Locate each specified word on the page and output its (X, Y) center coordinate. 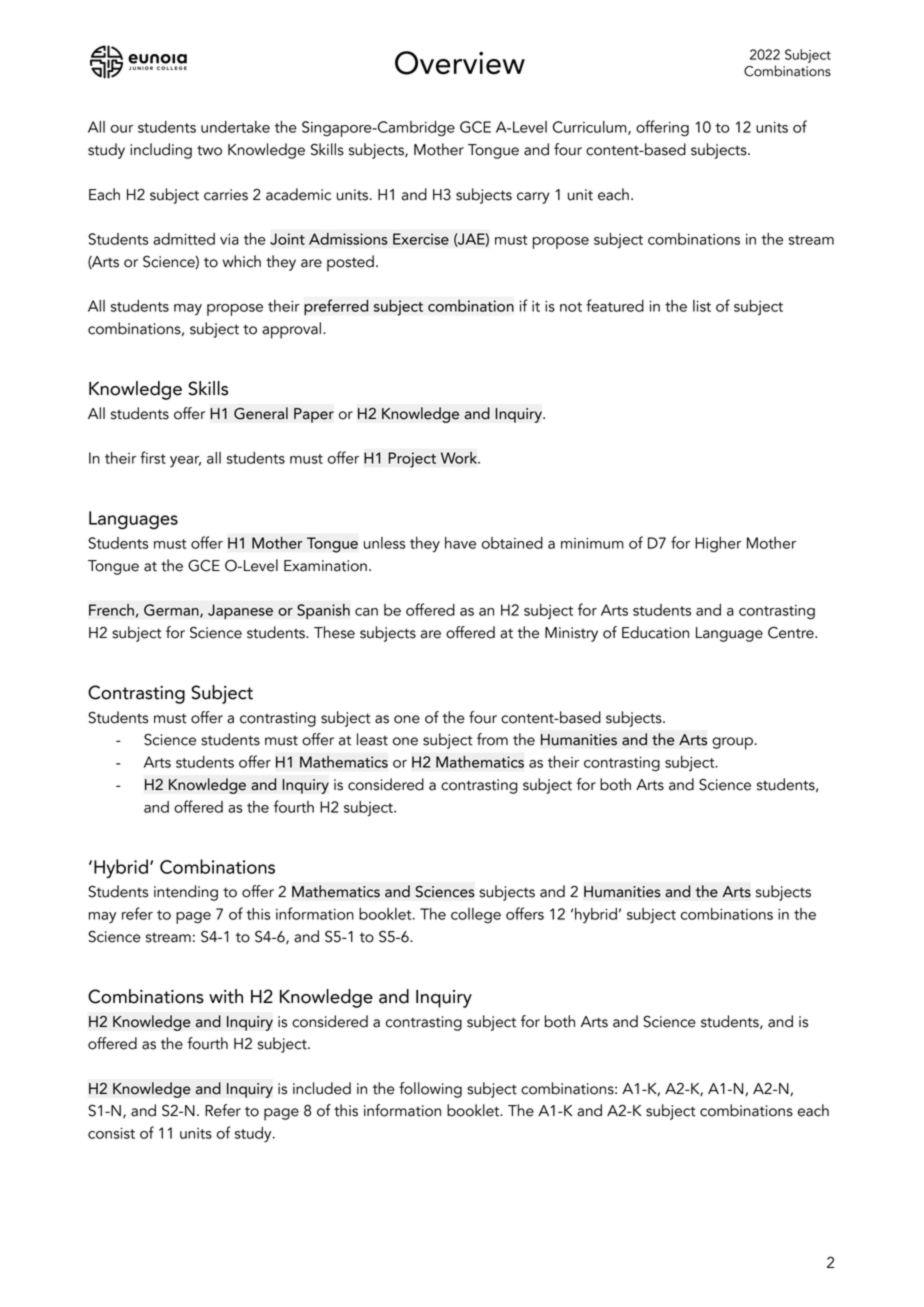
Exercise (421, 239)
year (185, 461)
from (492, 739)
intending (186, 893)
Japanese (240, 611)
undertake (235, 127)
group (732, 743)
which (242, 261)
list (702, 306)
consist (111, 1133)
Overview (460, 63)
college (476, 916)
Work (460, 458)
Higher (718, 545)
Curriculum (591, 128)
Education (655, 632)
